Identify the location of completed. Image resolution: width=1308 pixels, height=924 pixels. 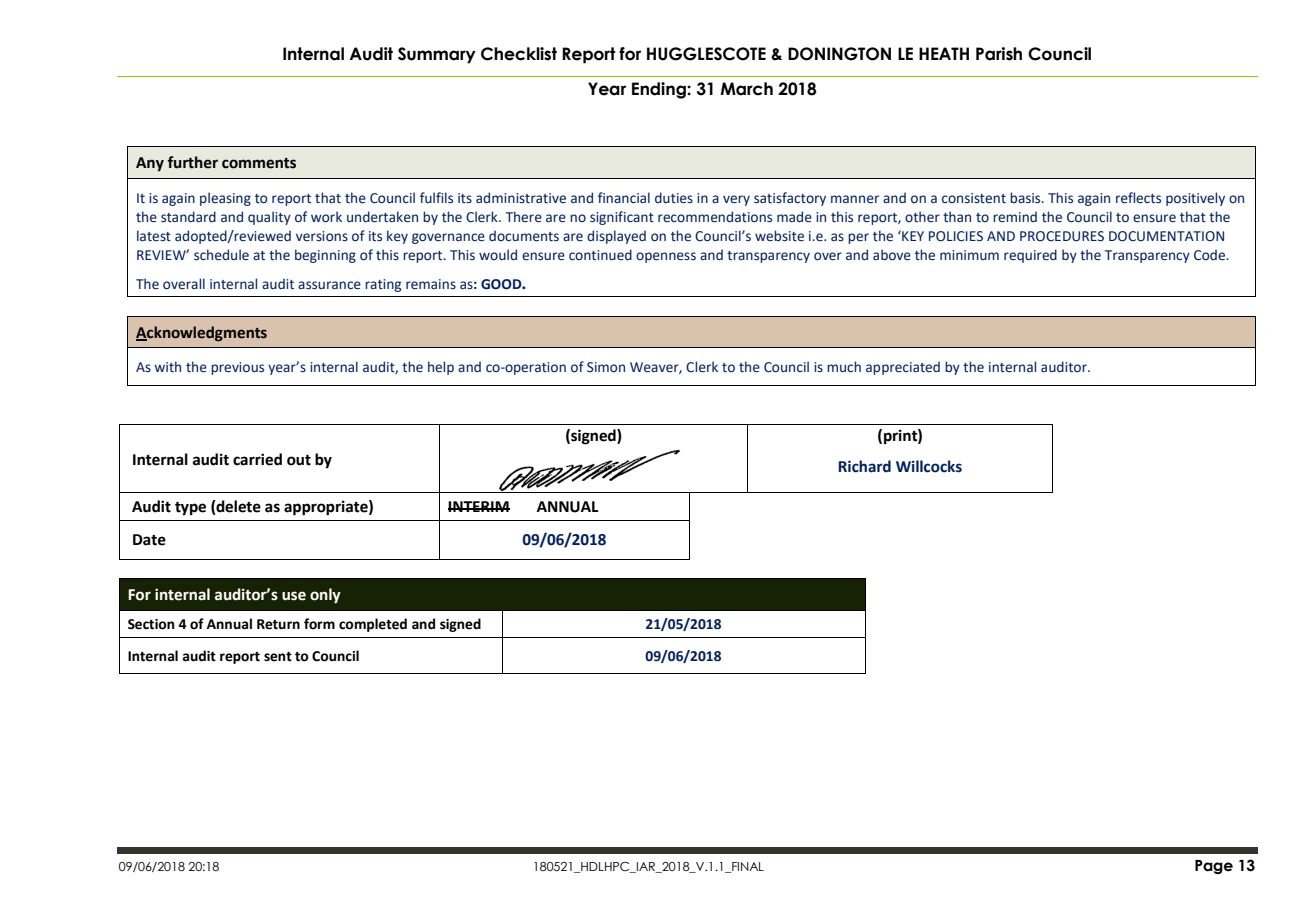
(373, 625).
